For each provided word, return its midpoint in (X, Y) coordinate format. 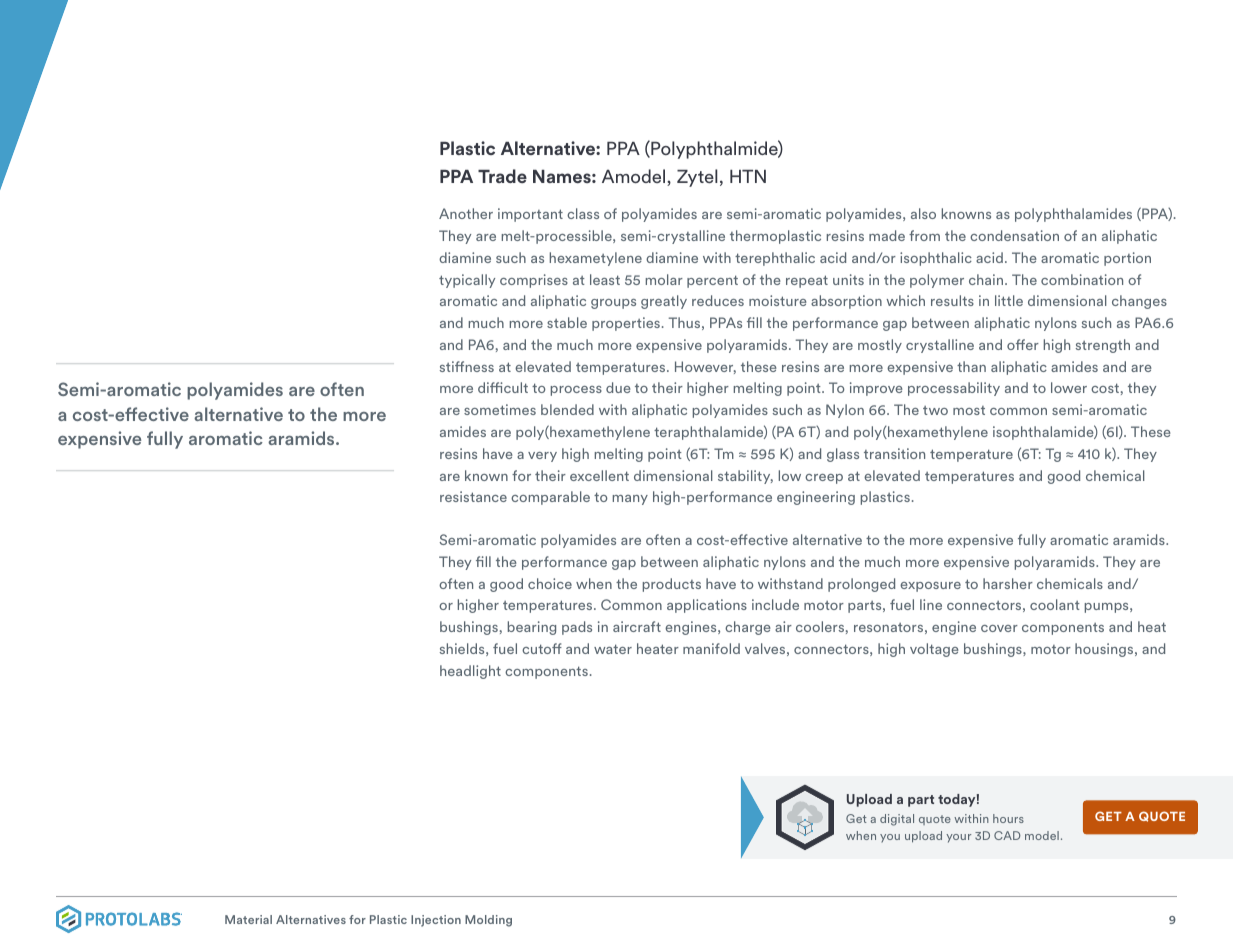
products (672, 585)
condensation (1014, 235)
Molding (488, 921)
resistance (473, 496)
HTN (748, 176)
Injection (436, 921)
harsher (1008, 583)
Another (466, 213)
